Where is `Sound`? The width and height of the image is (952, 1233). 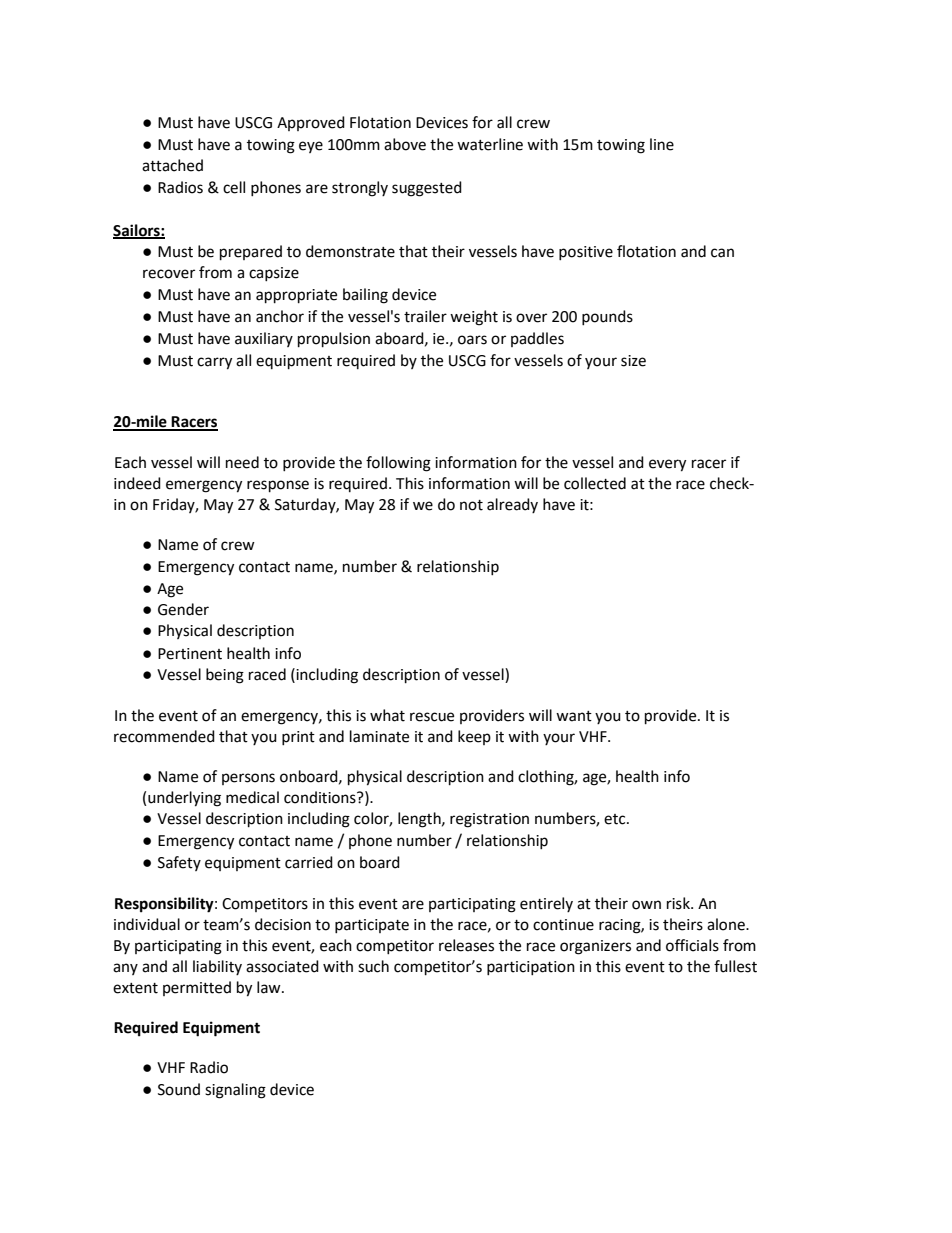 Sound is located at coordinates (179, 1089).
